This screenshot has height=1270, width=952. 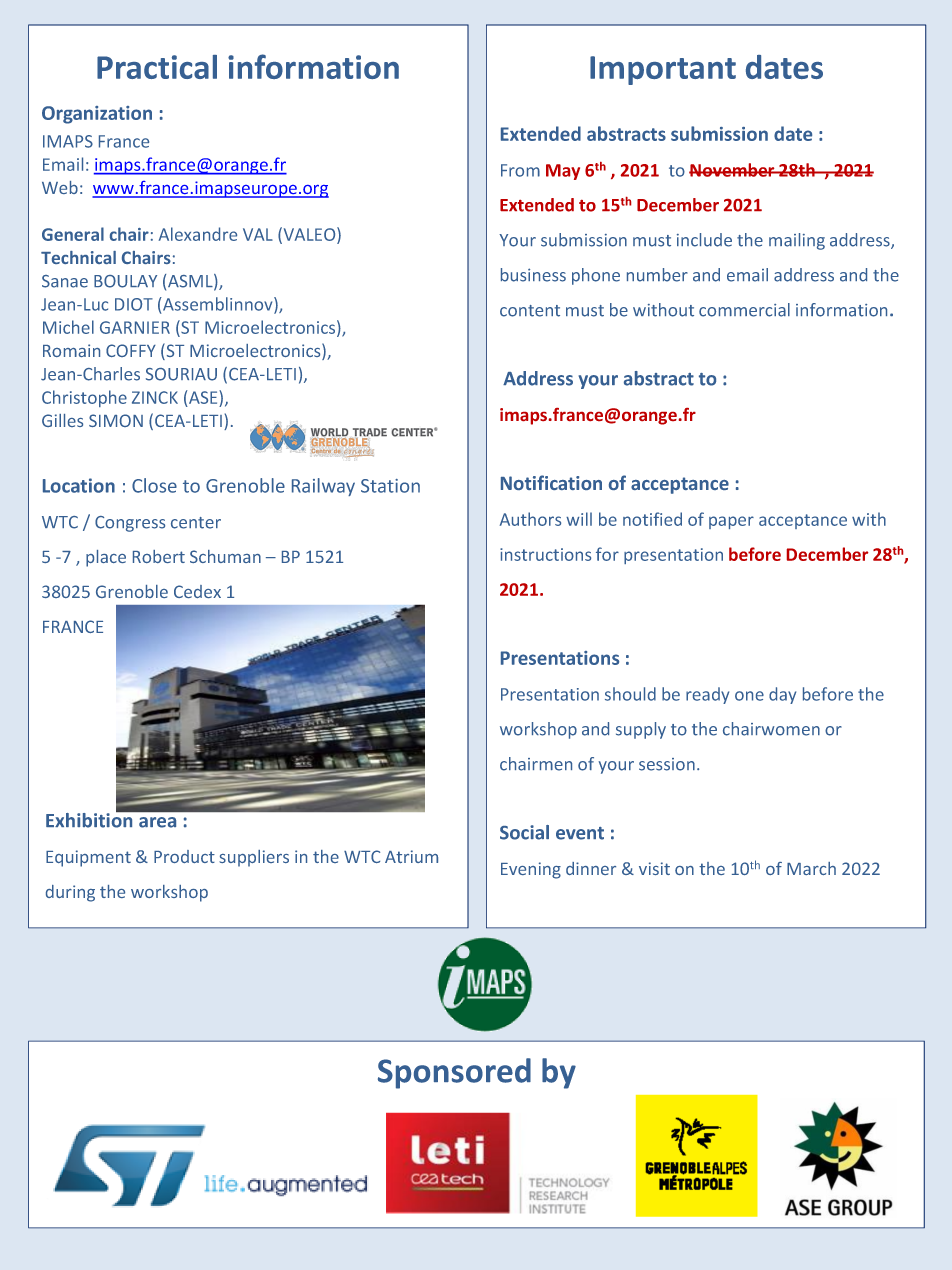 What do you see at coordinates (654, 868) in the screenshot?
I see `visit` at bounding box center [654, 868].
